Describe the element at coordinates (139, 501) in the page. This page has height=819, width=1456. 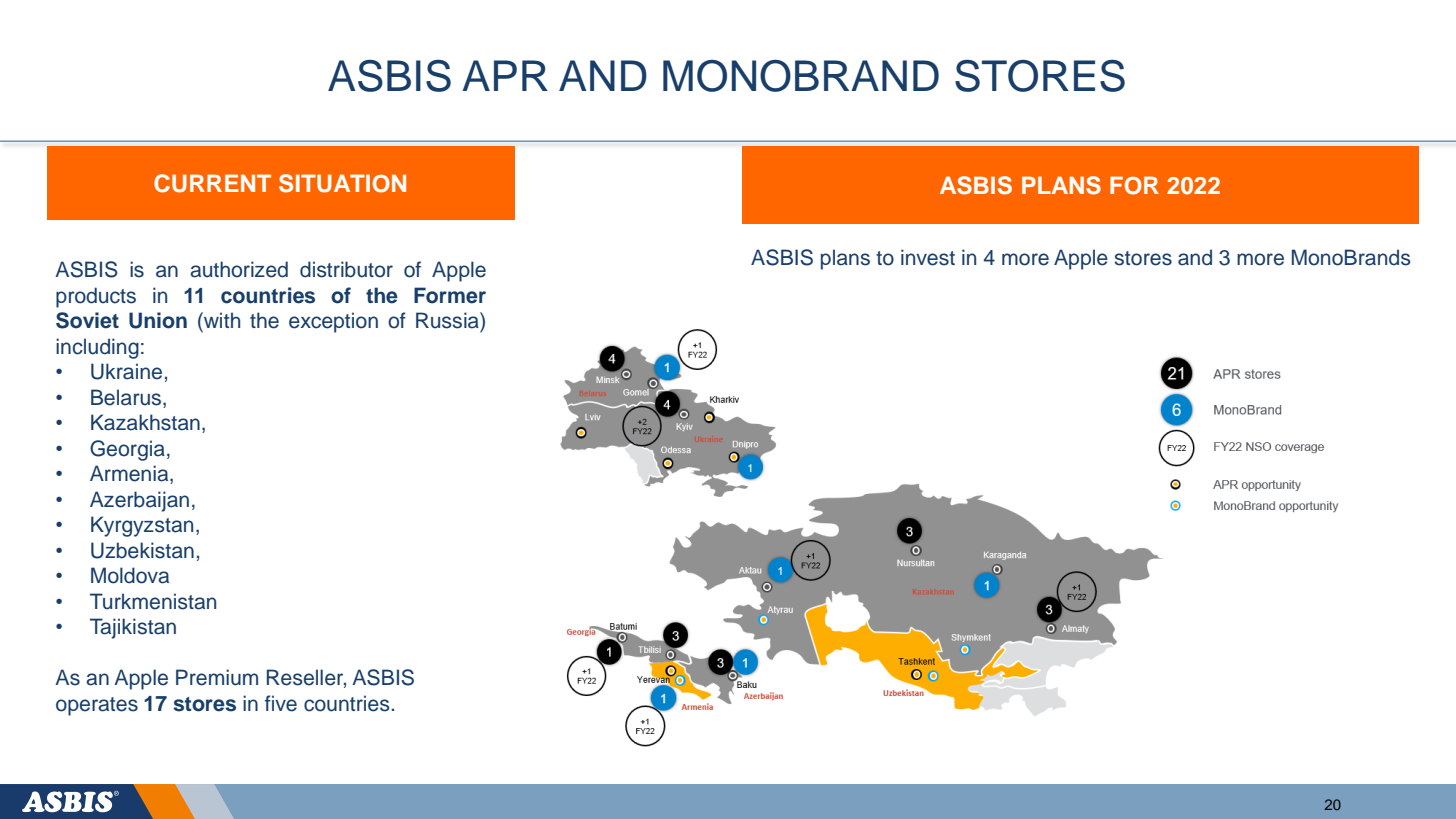
I see `Azerbaijan` at that location.
